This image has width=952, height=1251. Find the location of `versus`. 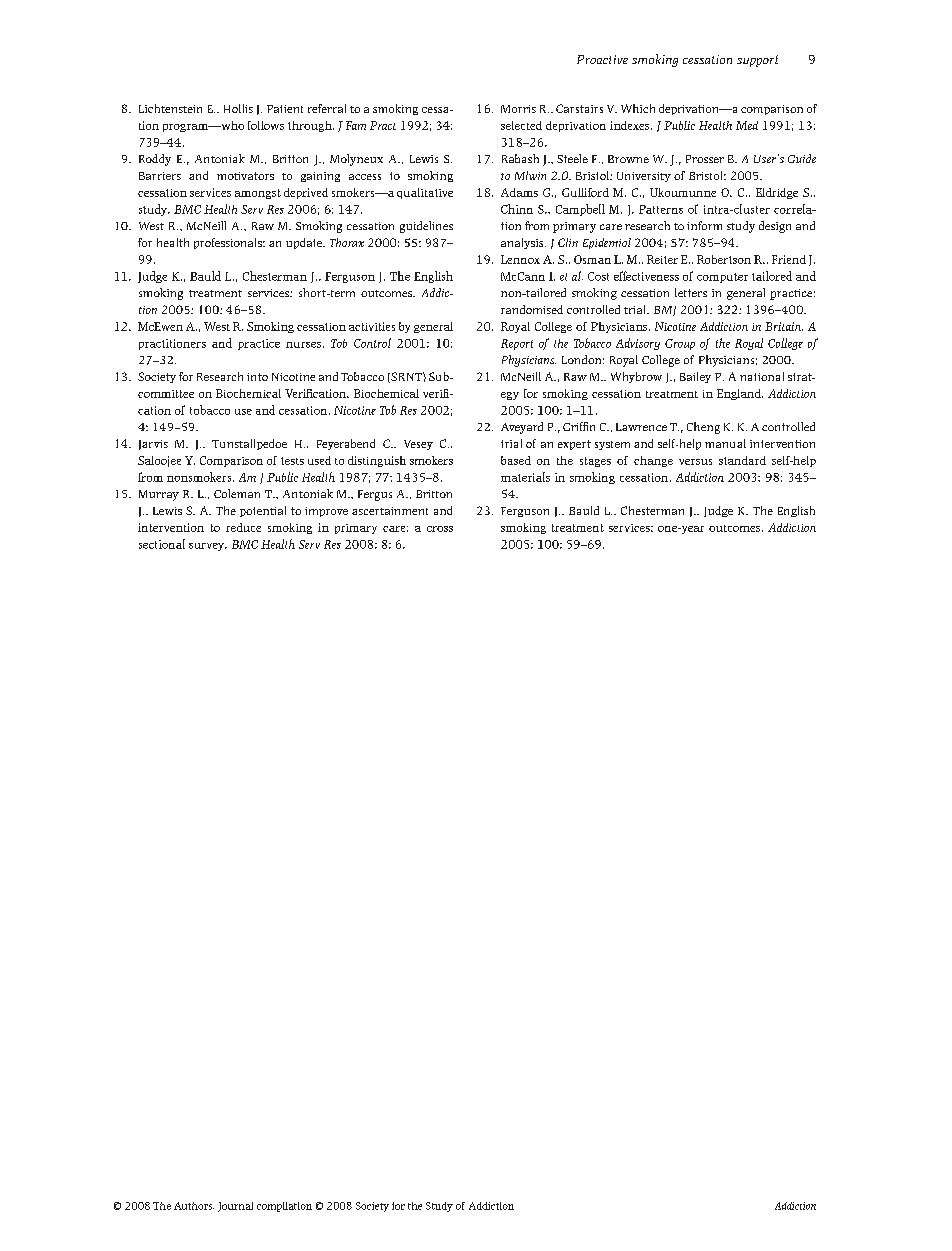

versus is located at coordinates (695, 462).
